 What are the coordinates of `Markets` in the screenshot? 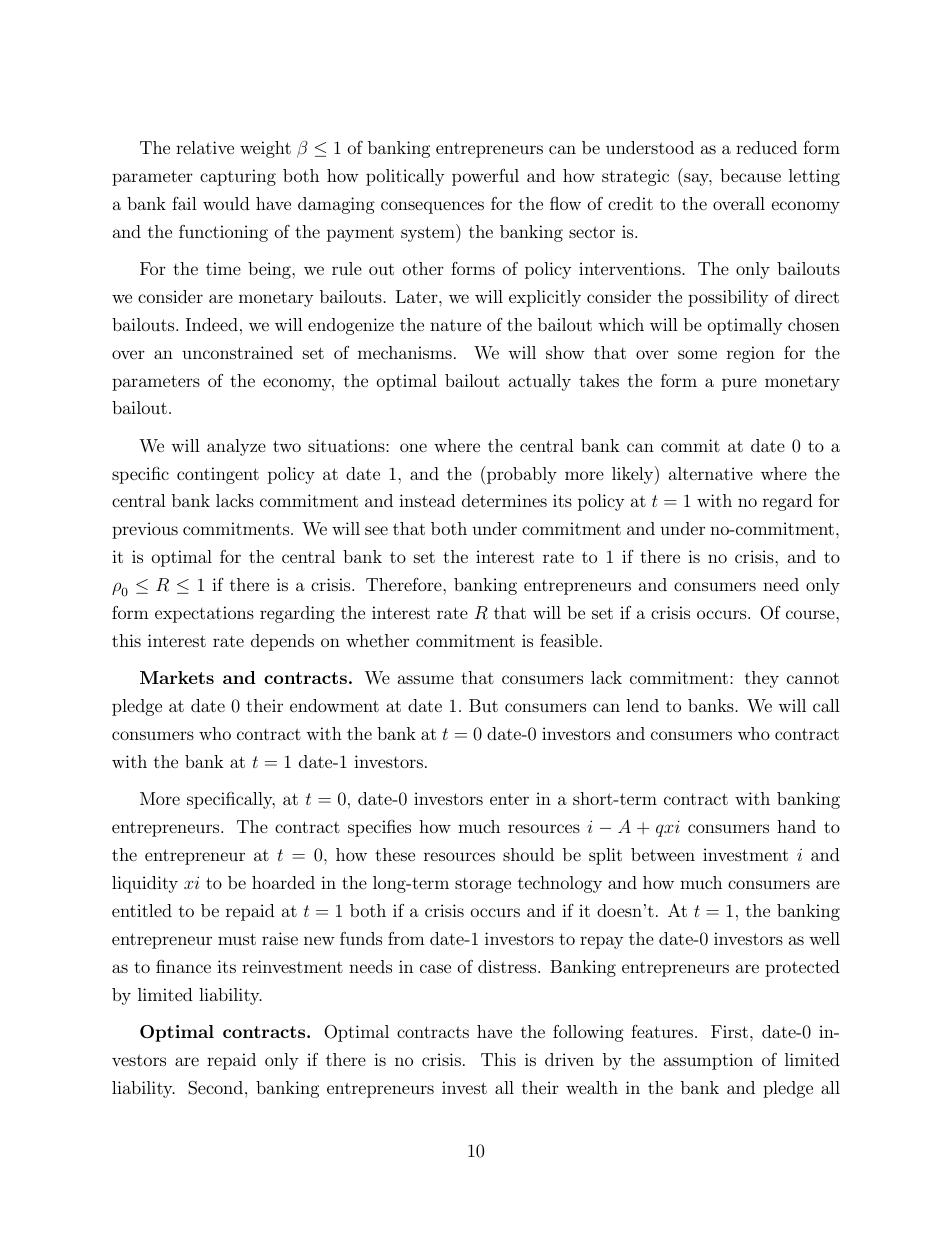 It's located at (177, 677).
